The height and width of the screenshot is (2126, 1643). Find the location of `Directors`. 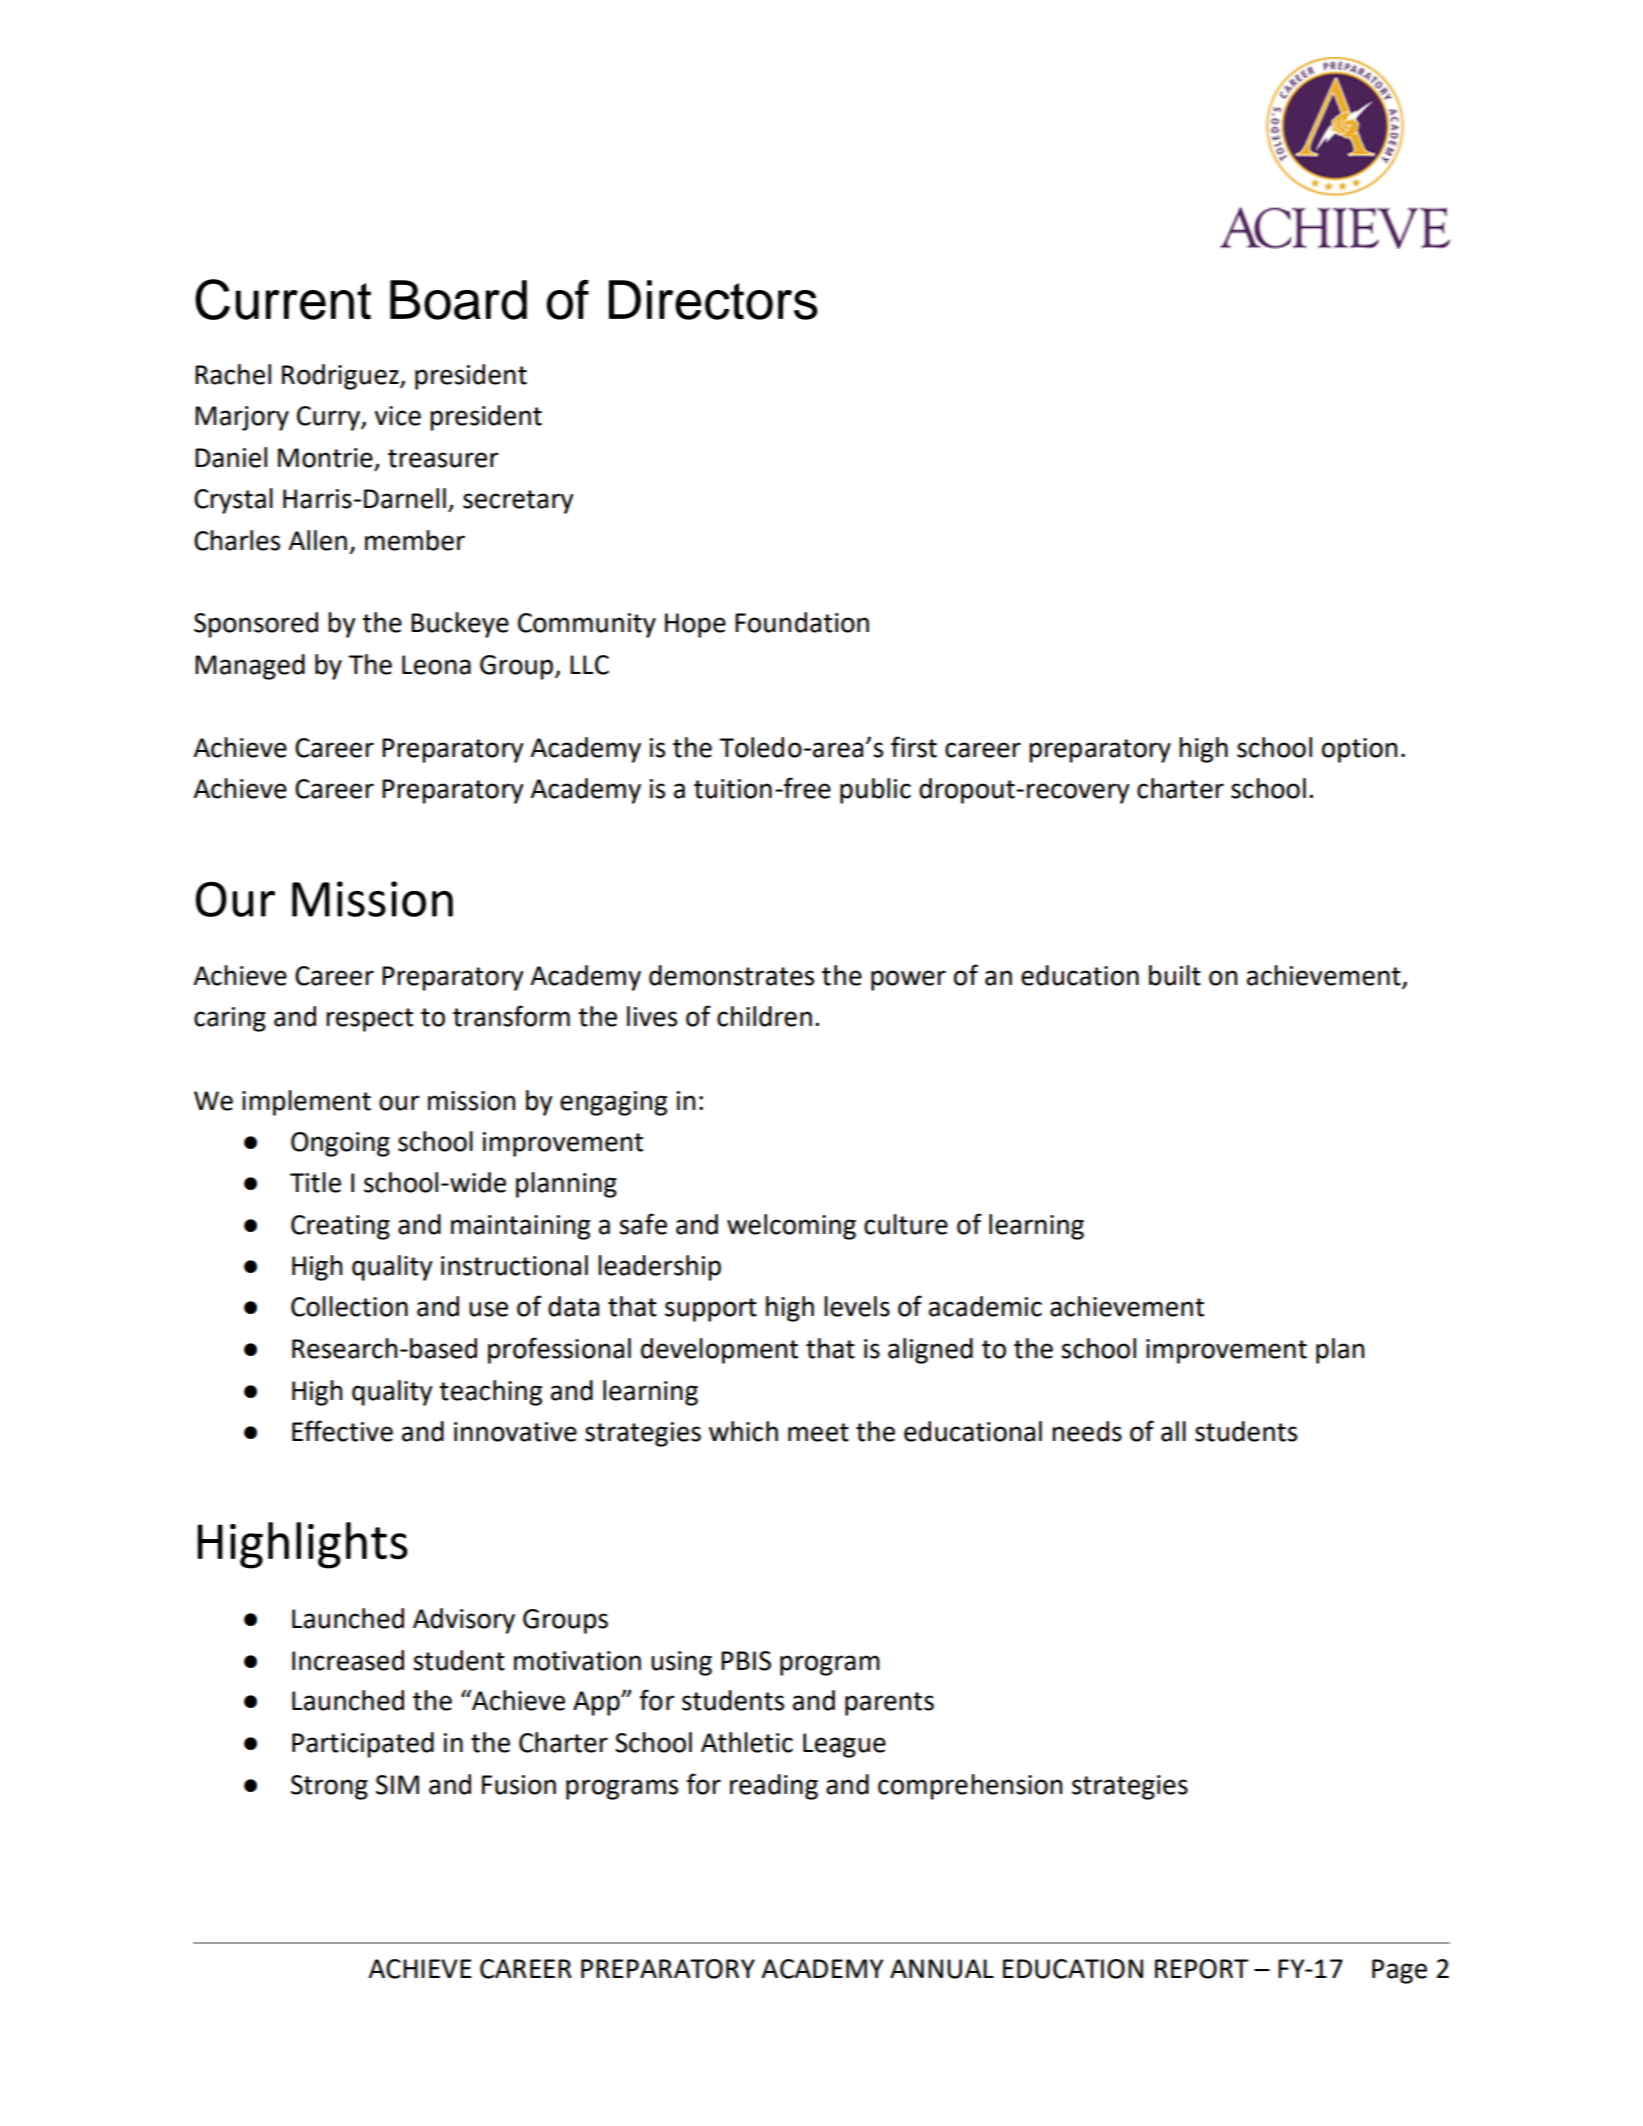

Directors is located at coordinates (713, 300).
